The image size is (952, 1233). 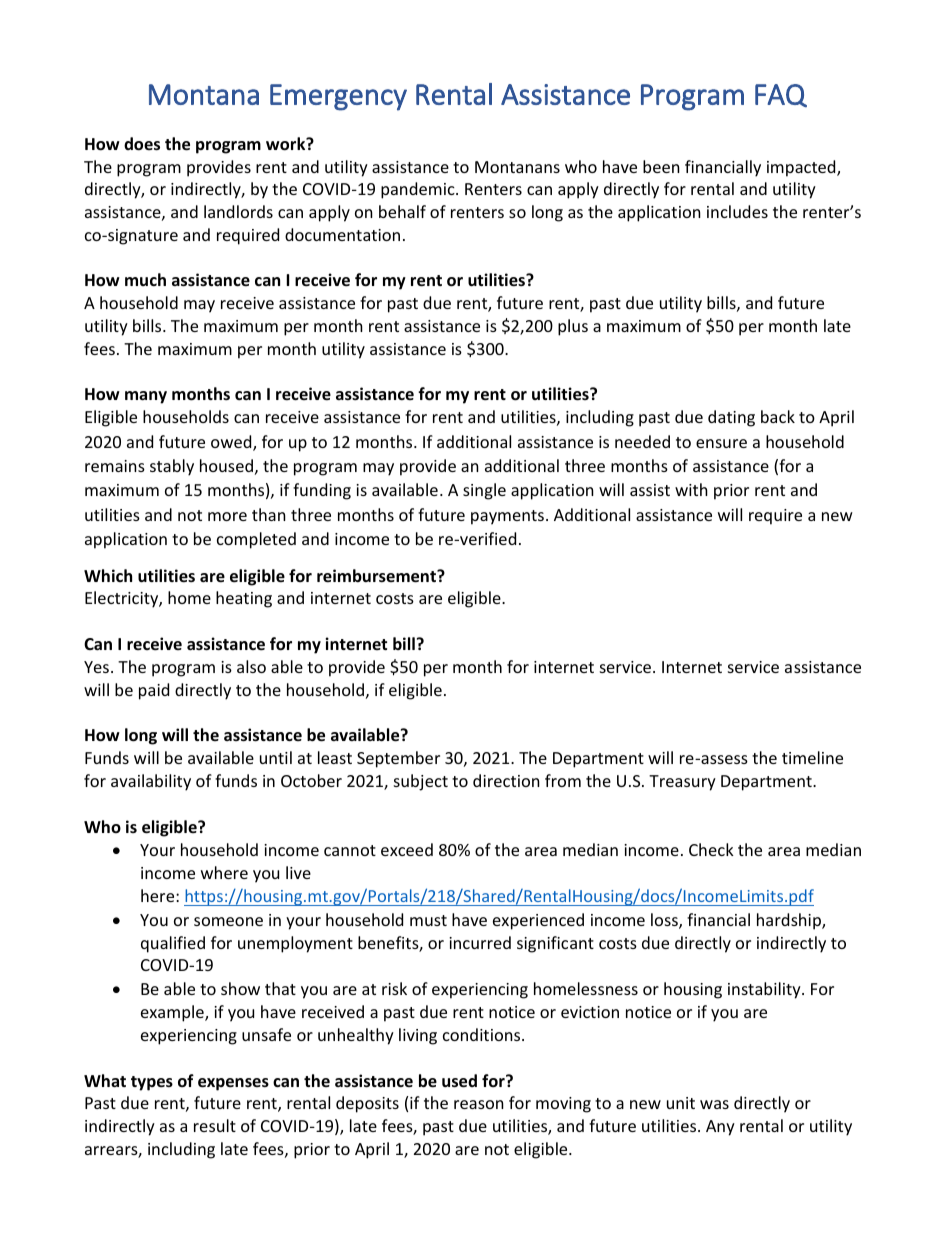 I want to click on single, so click(x=484, y=491).
